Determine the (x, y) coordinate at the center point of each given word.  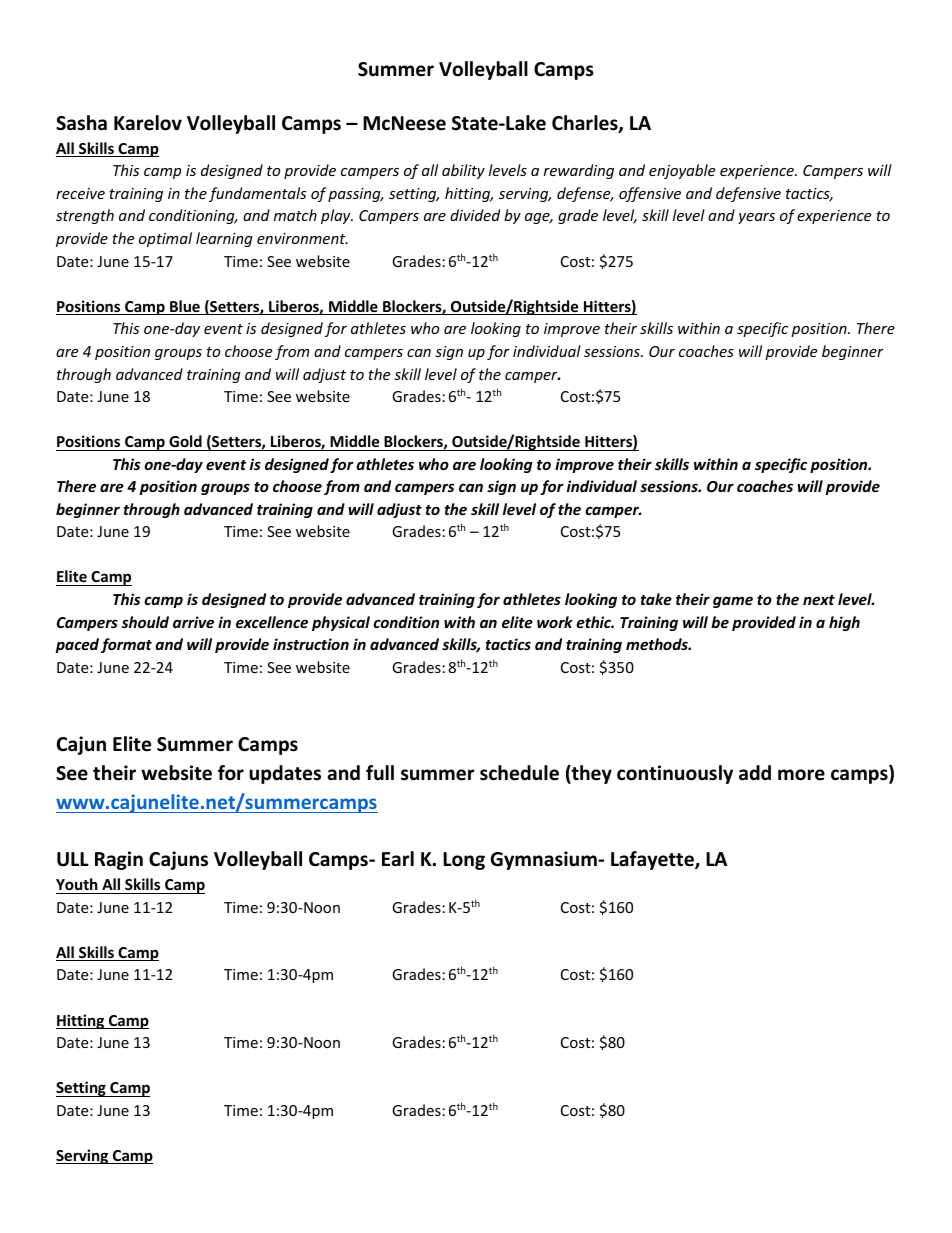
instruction (311, 644)
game (733, 602)
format (126, 645)
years (756, 218)
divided (475, 215)
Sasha (81, 123)
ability (463, 171)
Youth (77, 884)
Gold (185, 441)
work (555, 622)
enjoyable (682, 171)
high (844, 623)
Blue (185, 307)
